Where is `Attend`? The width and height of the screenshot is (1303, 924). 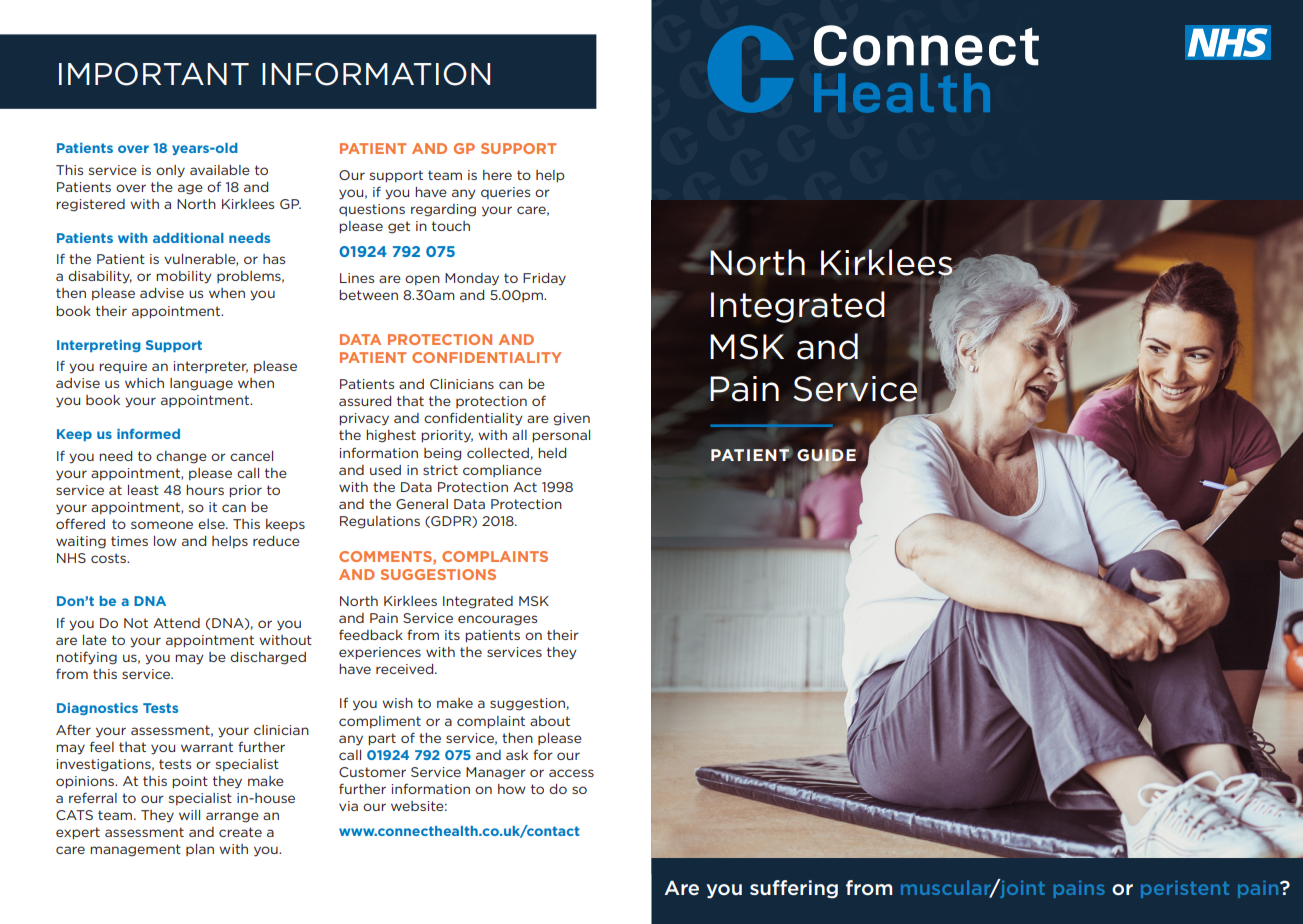 Attend is located at coordinates (176, 623).
